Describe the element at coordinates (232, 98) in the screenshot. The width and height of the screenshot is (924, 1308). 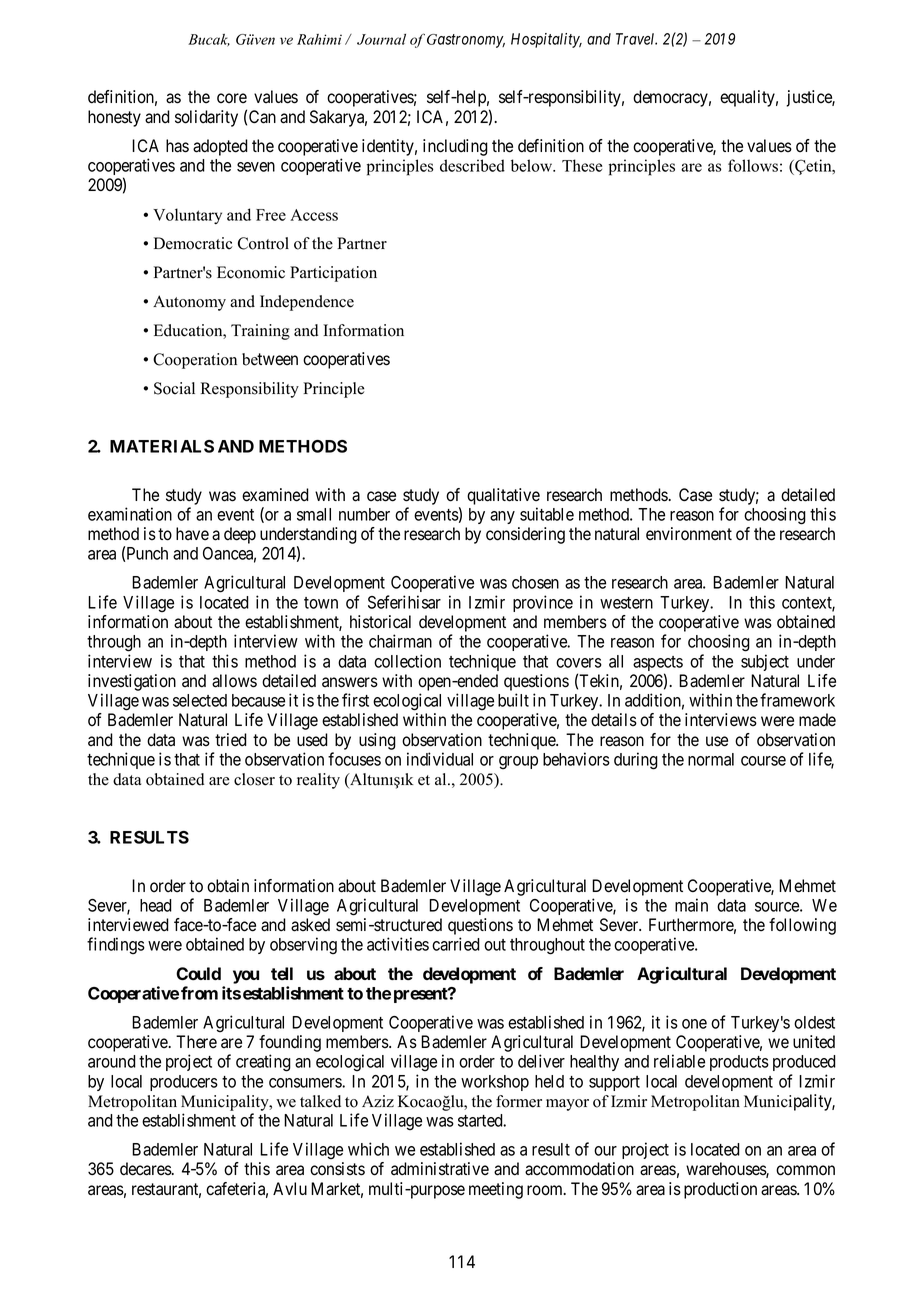
I see `core` at that location.
